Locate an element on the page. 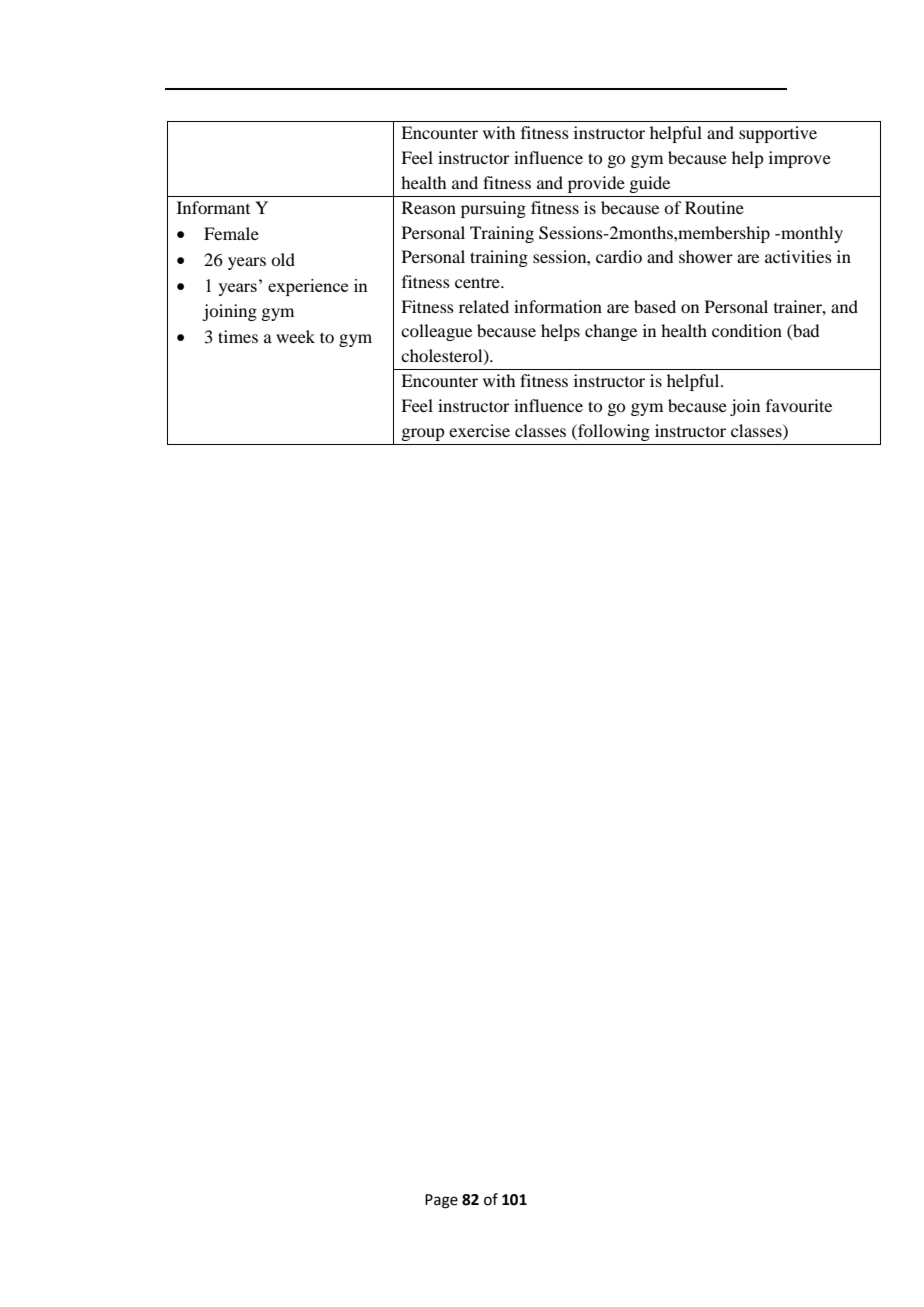 The width and height of the page is (924, 1307). Page is located at coordinates (441, 1201).
